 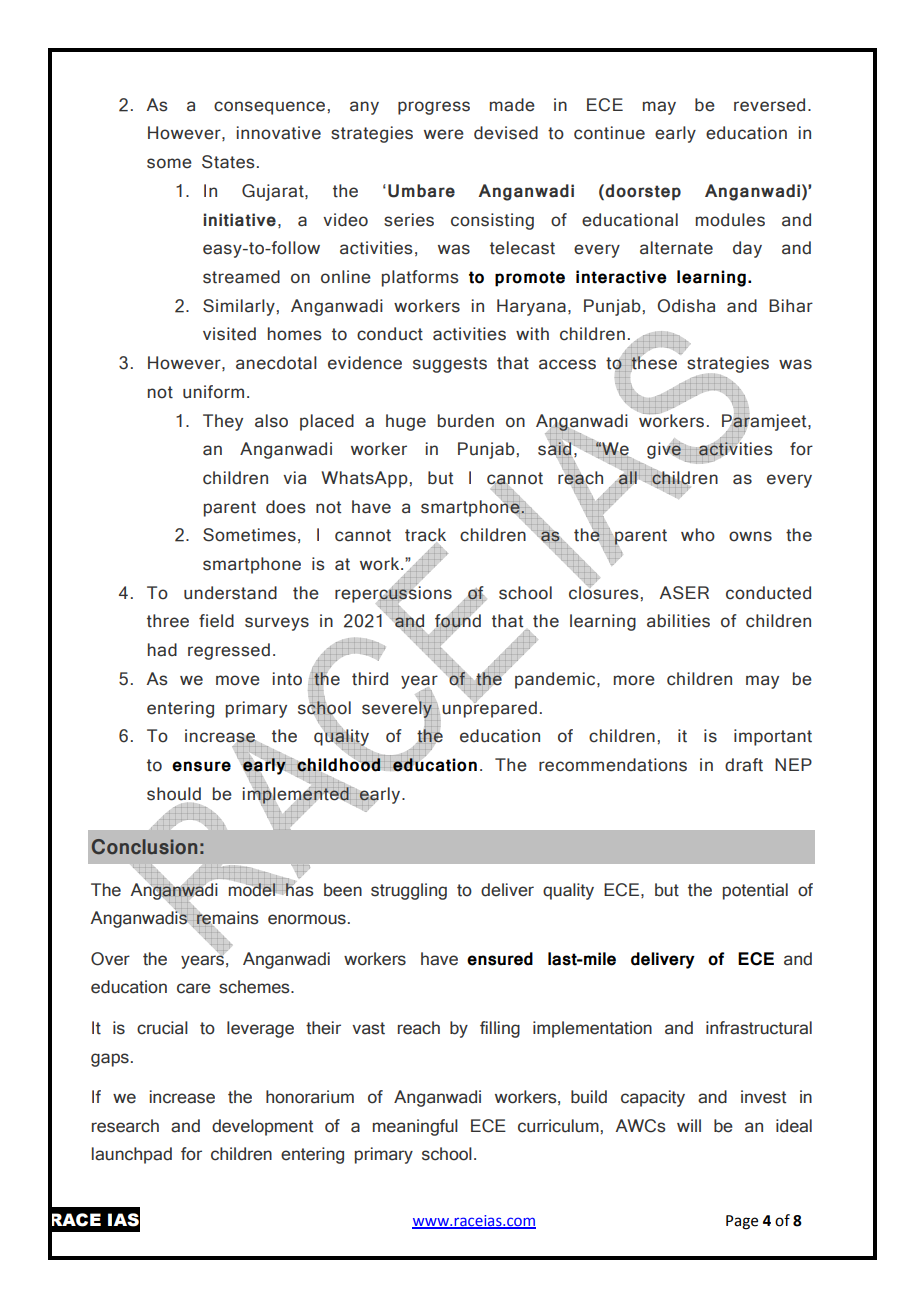 I want to click on States, so click(x=228, y=162).
